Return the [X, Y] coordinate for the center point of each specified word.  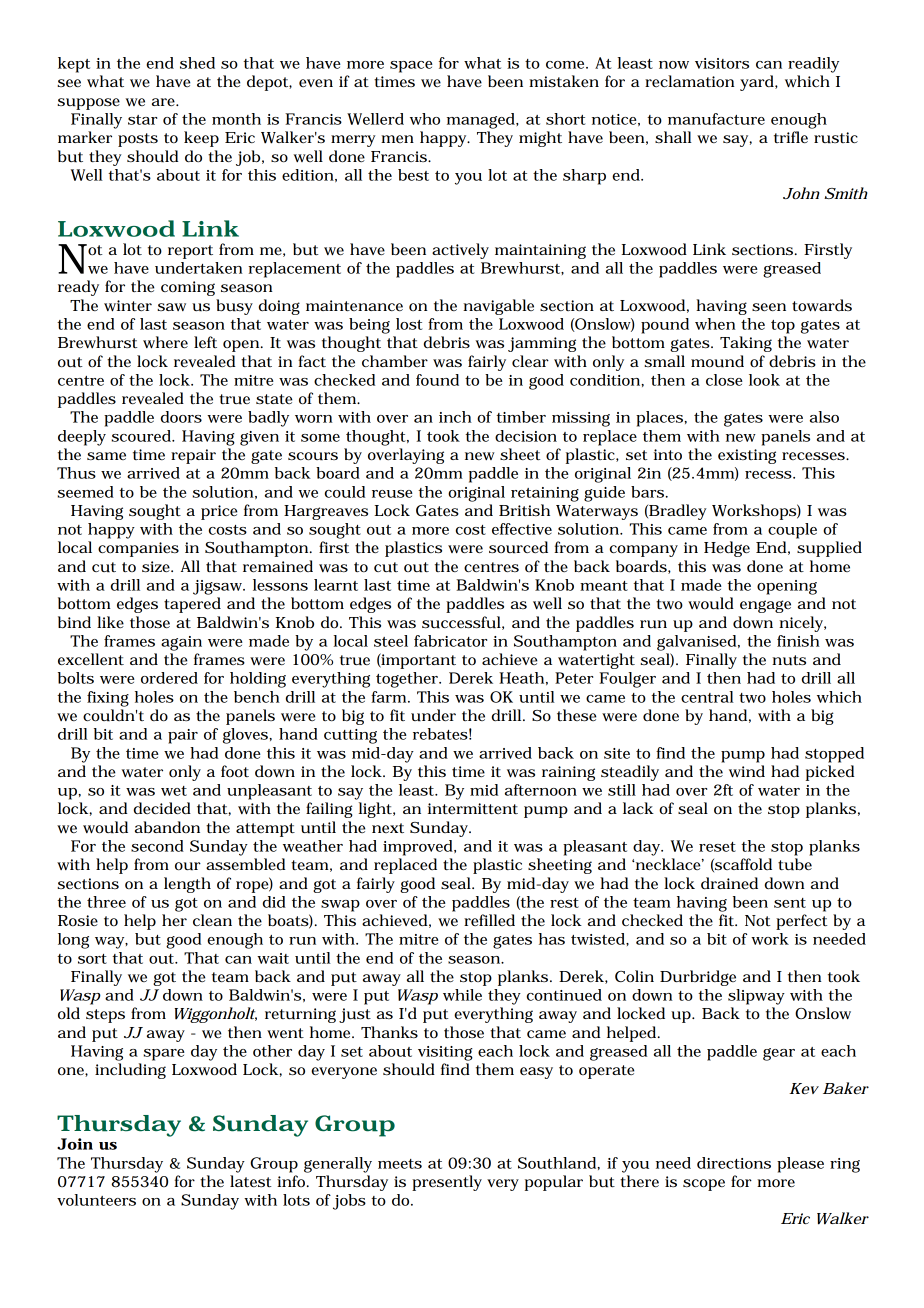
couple [792, 531]
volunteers [96, 1200]
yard [758, 83]
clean [212, 920]
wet [174, 791]
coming [188, 288]
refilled [489, 920]
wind [747, 771]
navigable [498, 307]
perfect [802, 922]
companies [138, 549]
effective [522, 529]
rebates [440, 734]
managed [482, 121]
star [142, 120]
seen [769, 307]
